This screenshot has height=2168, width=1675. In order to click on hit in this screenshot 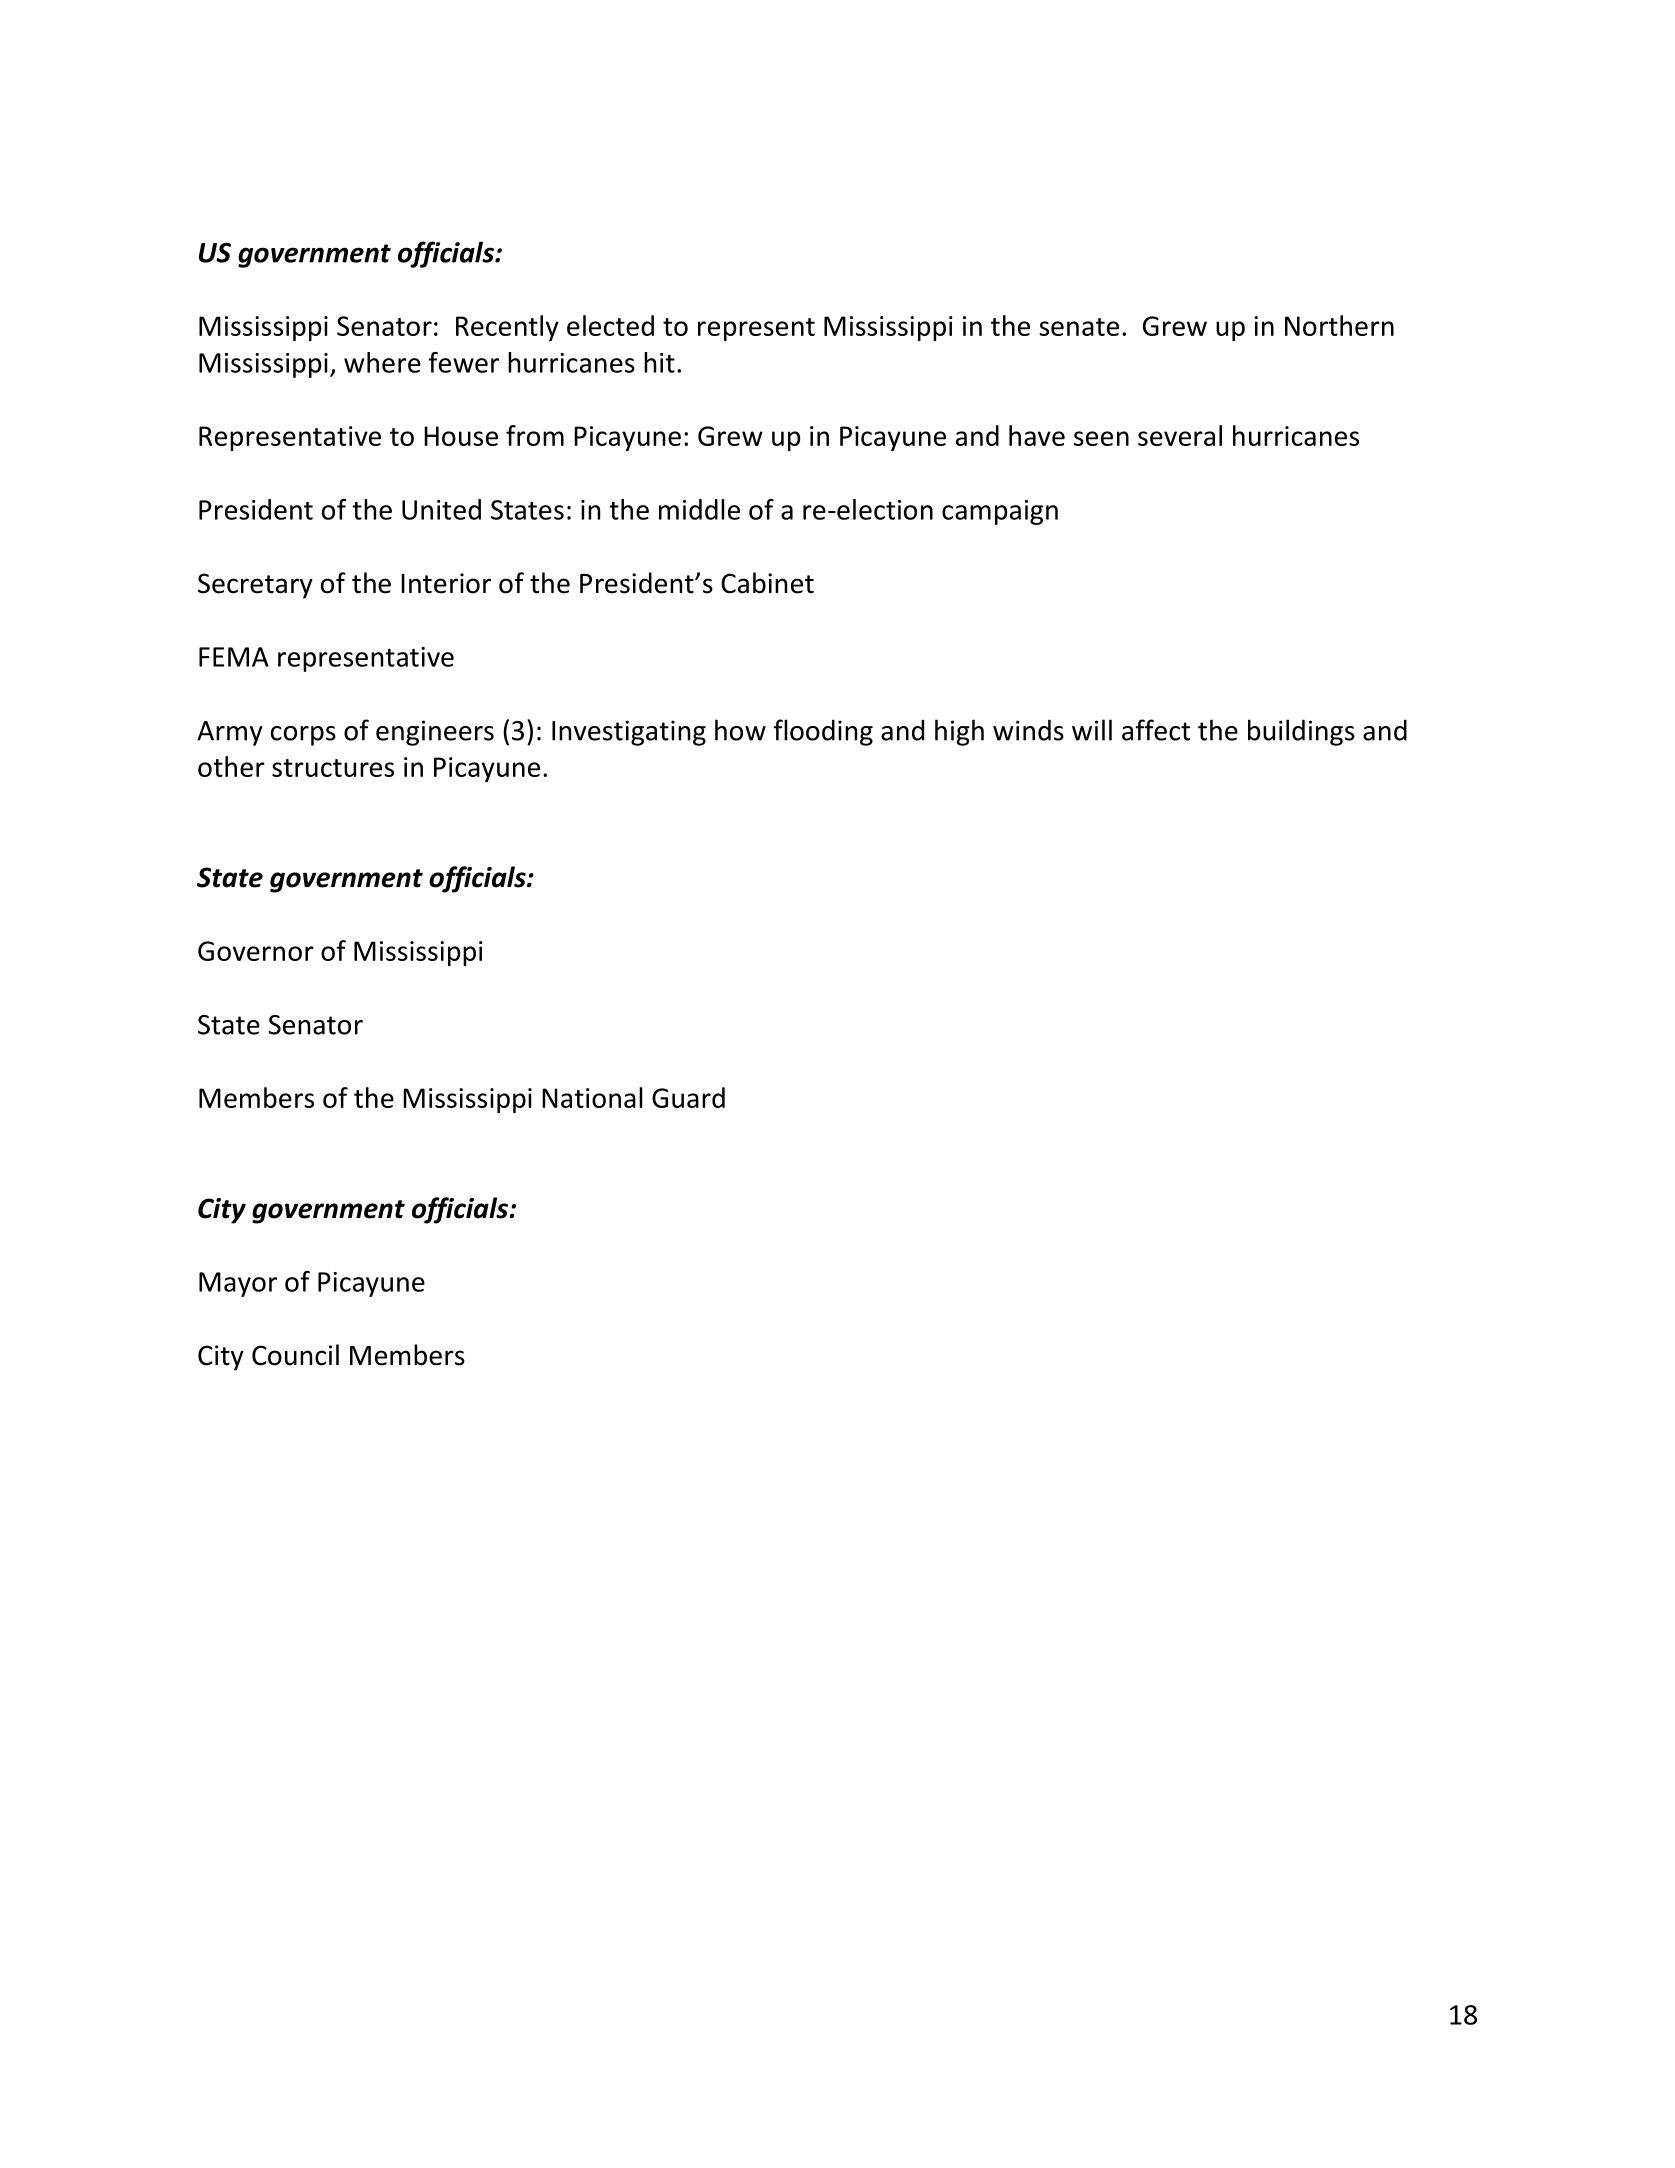, I will do `click(659, 362)`.
